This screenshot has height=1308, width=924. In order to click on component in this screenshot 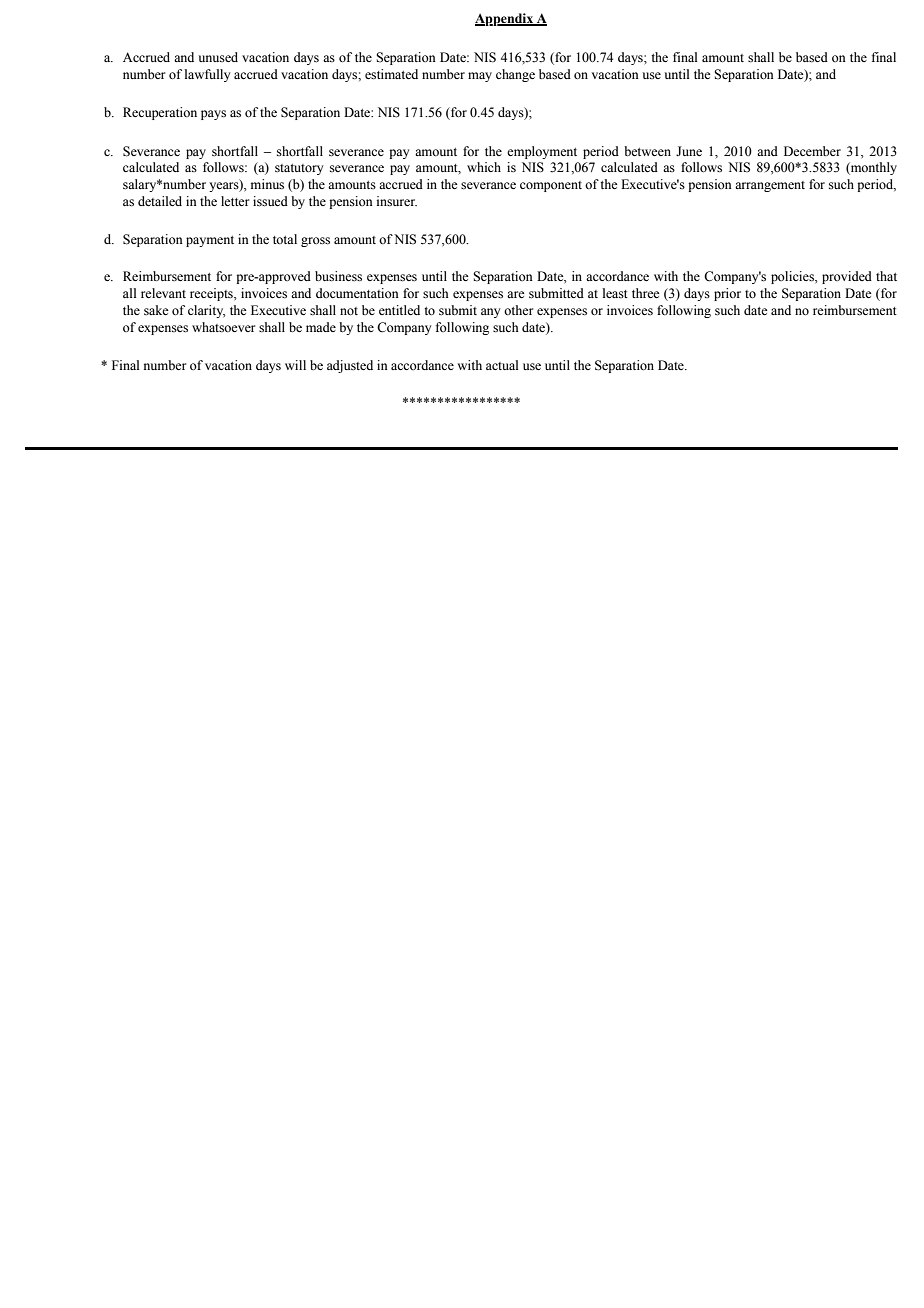, I will do `click(551, 186)`.
